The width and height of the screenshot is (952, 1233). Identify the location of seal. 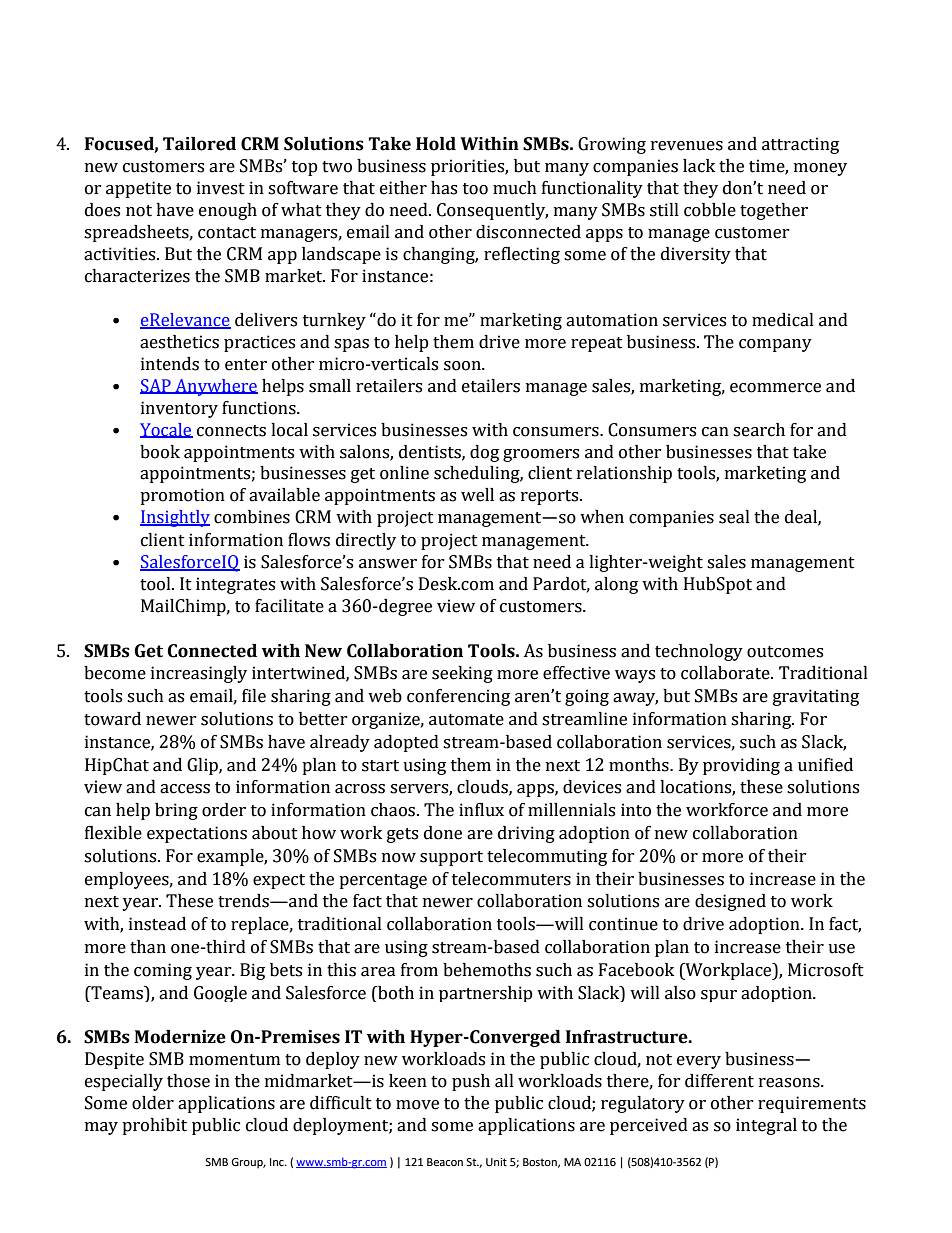
(734, 517).
